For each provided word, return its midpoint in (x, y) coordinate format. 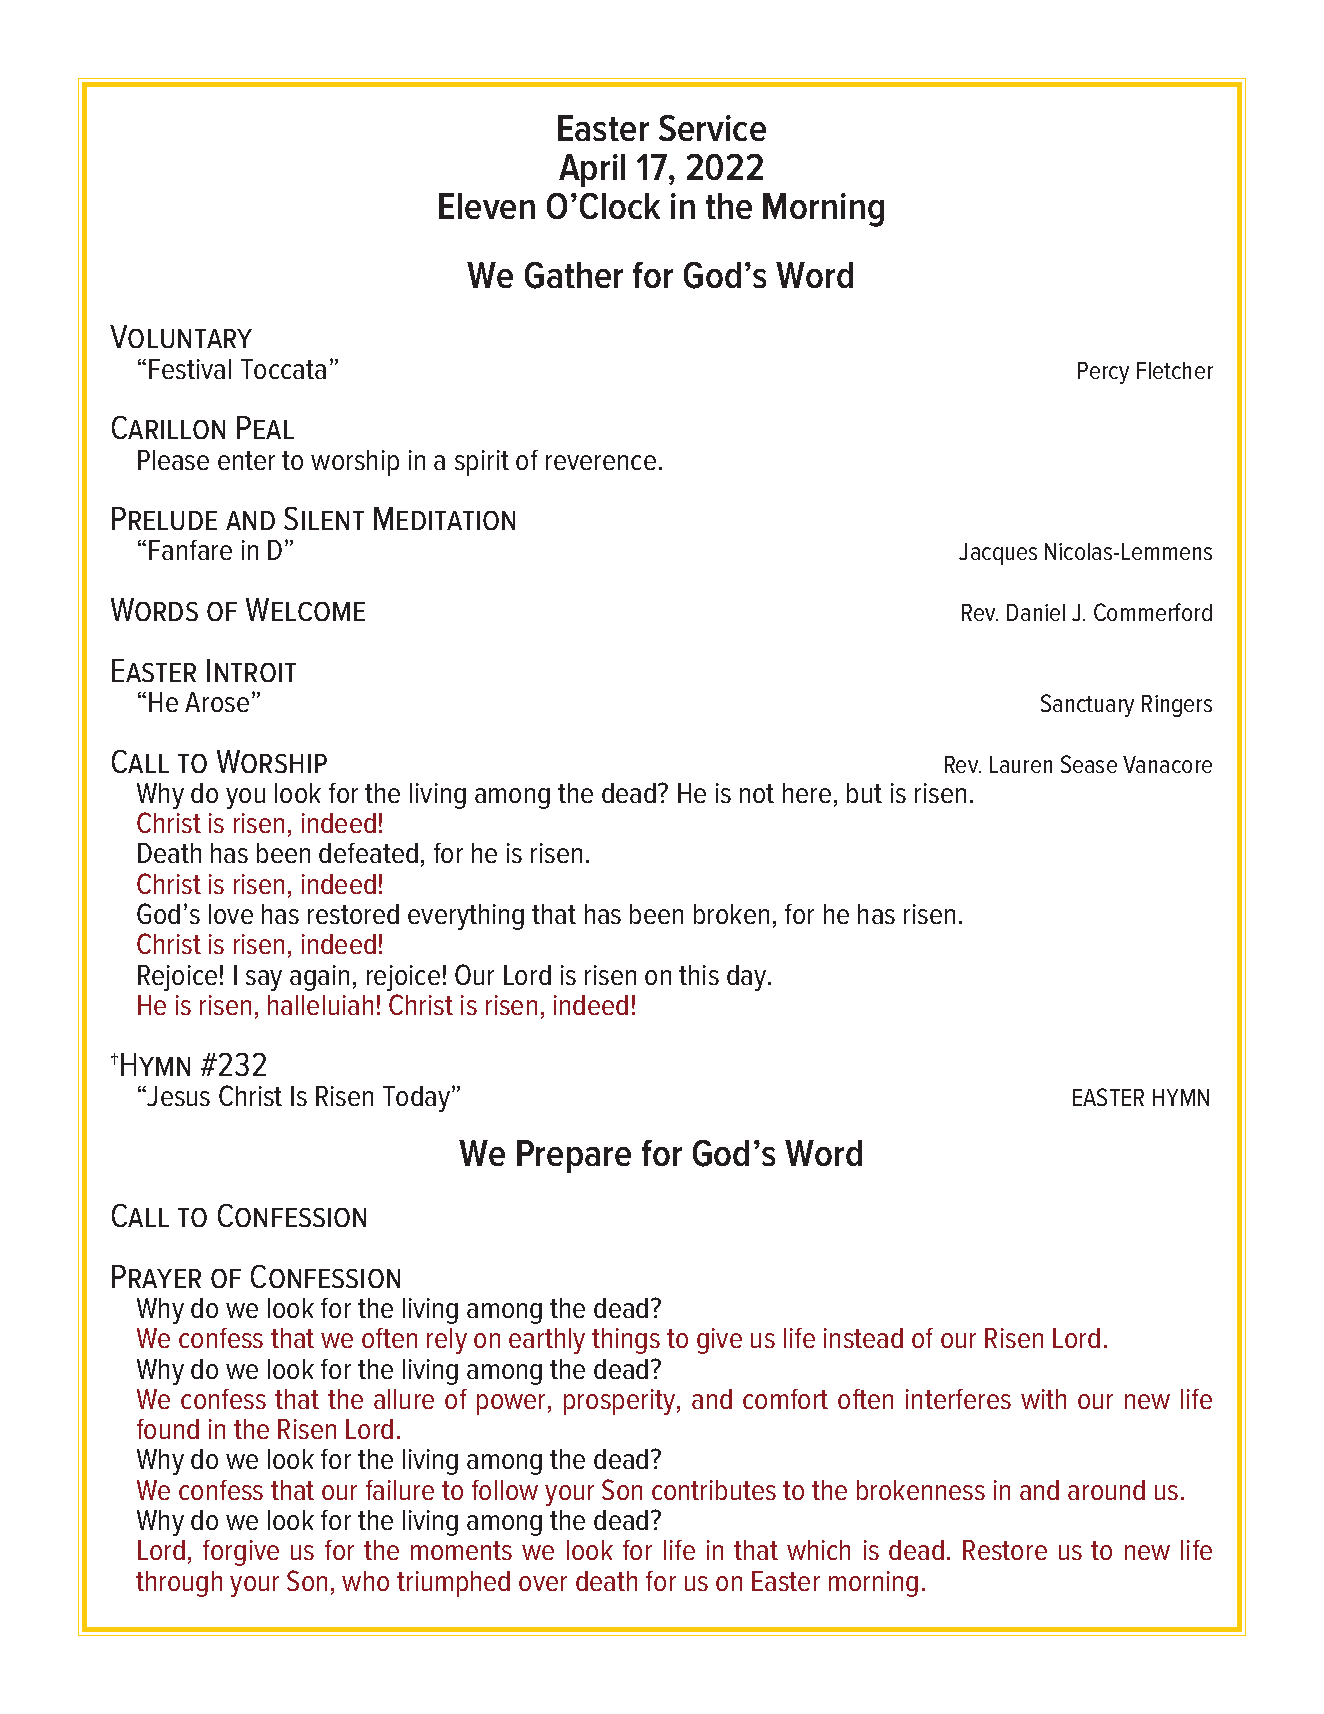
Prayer (156, 1276)
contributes (714, 1490)
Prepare (574, 1156)
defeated (368, 853)
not (757, 793)
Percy (1103, 373)
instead (863, 1338)
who (365, 1581)
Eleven (487, 206)
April (592, 170)
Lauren (1021, 764)
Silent (324, 518)
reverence (601, 462)
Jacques (998, 554)
